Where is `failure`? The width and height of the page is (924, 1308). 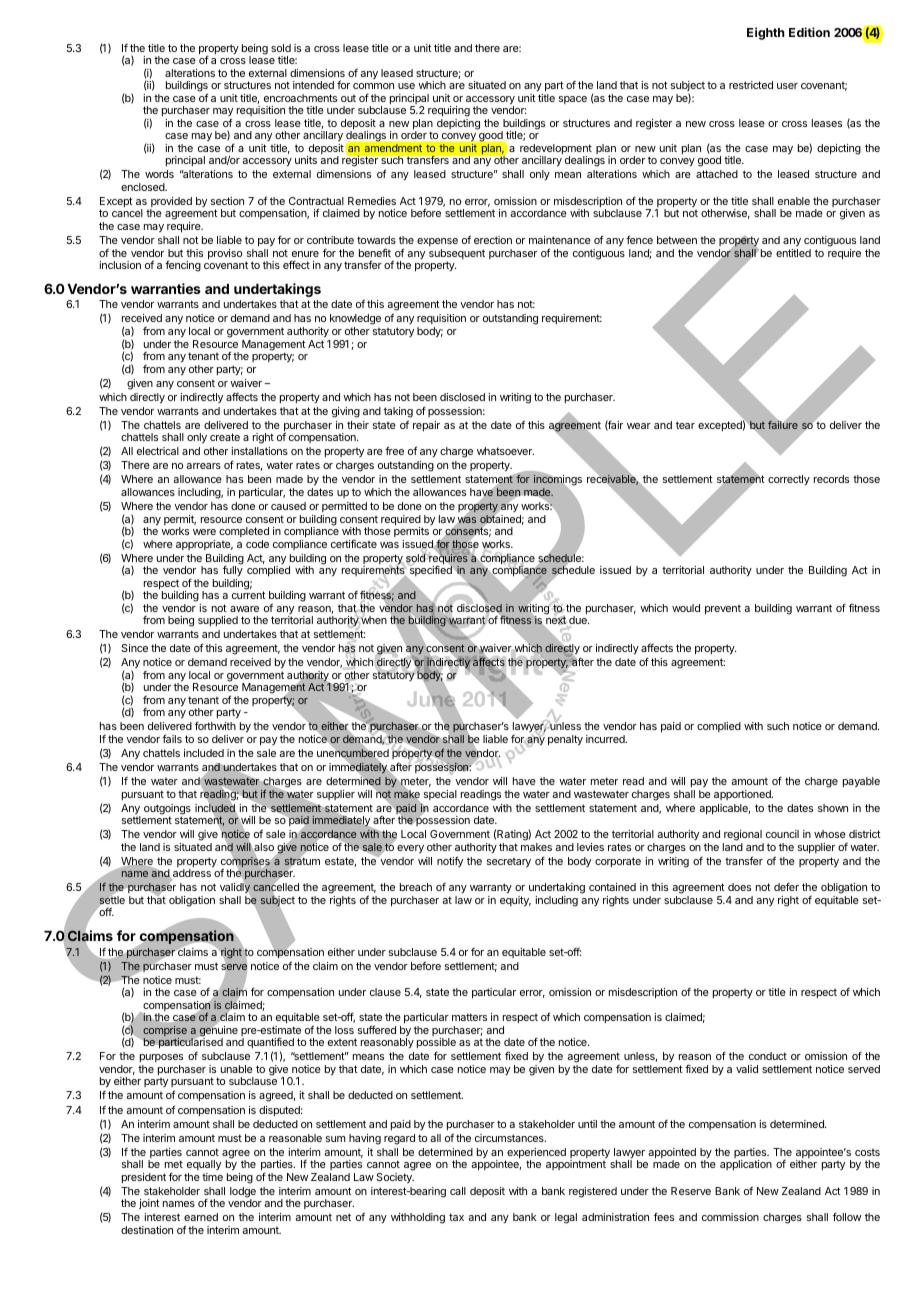 failure is located at coordinates (783, 424).
